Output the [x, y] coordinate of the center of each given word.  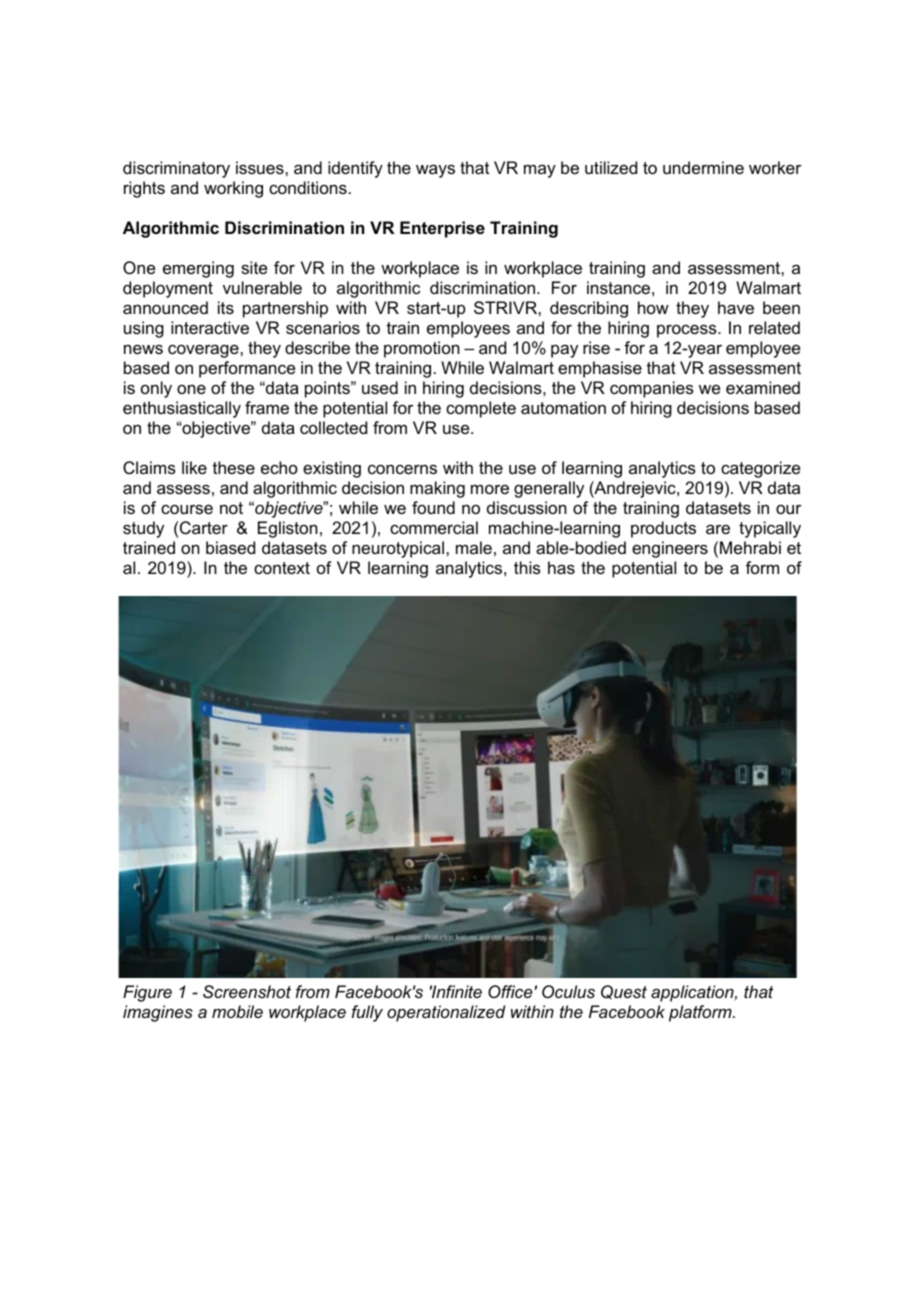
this [527, 567]
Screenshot [247, 991]
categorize [760, 469]
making [437, 489]
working [233, 189]
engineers [670, 549]
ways [435, 171]
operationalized [446, 1013]
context [282, 568]
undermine [703, 167]
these [233, 467]
